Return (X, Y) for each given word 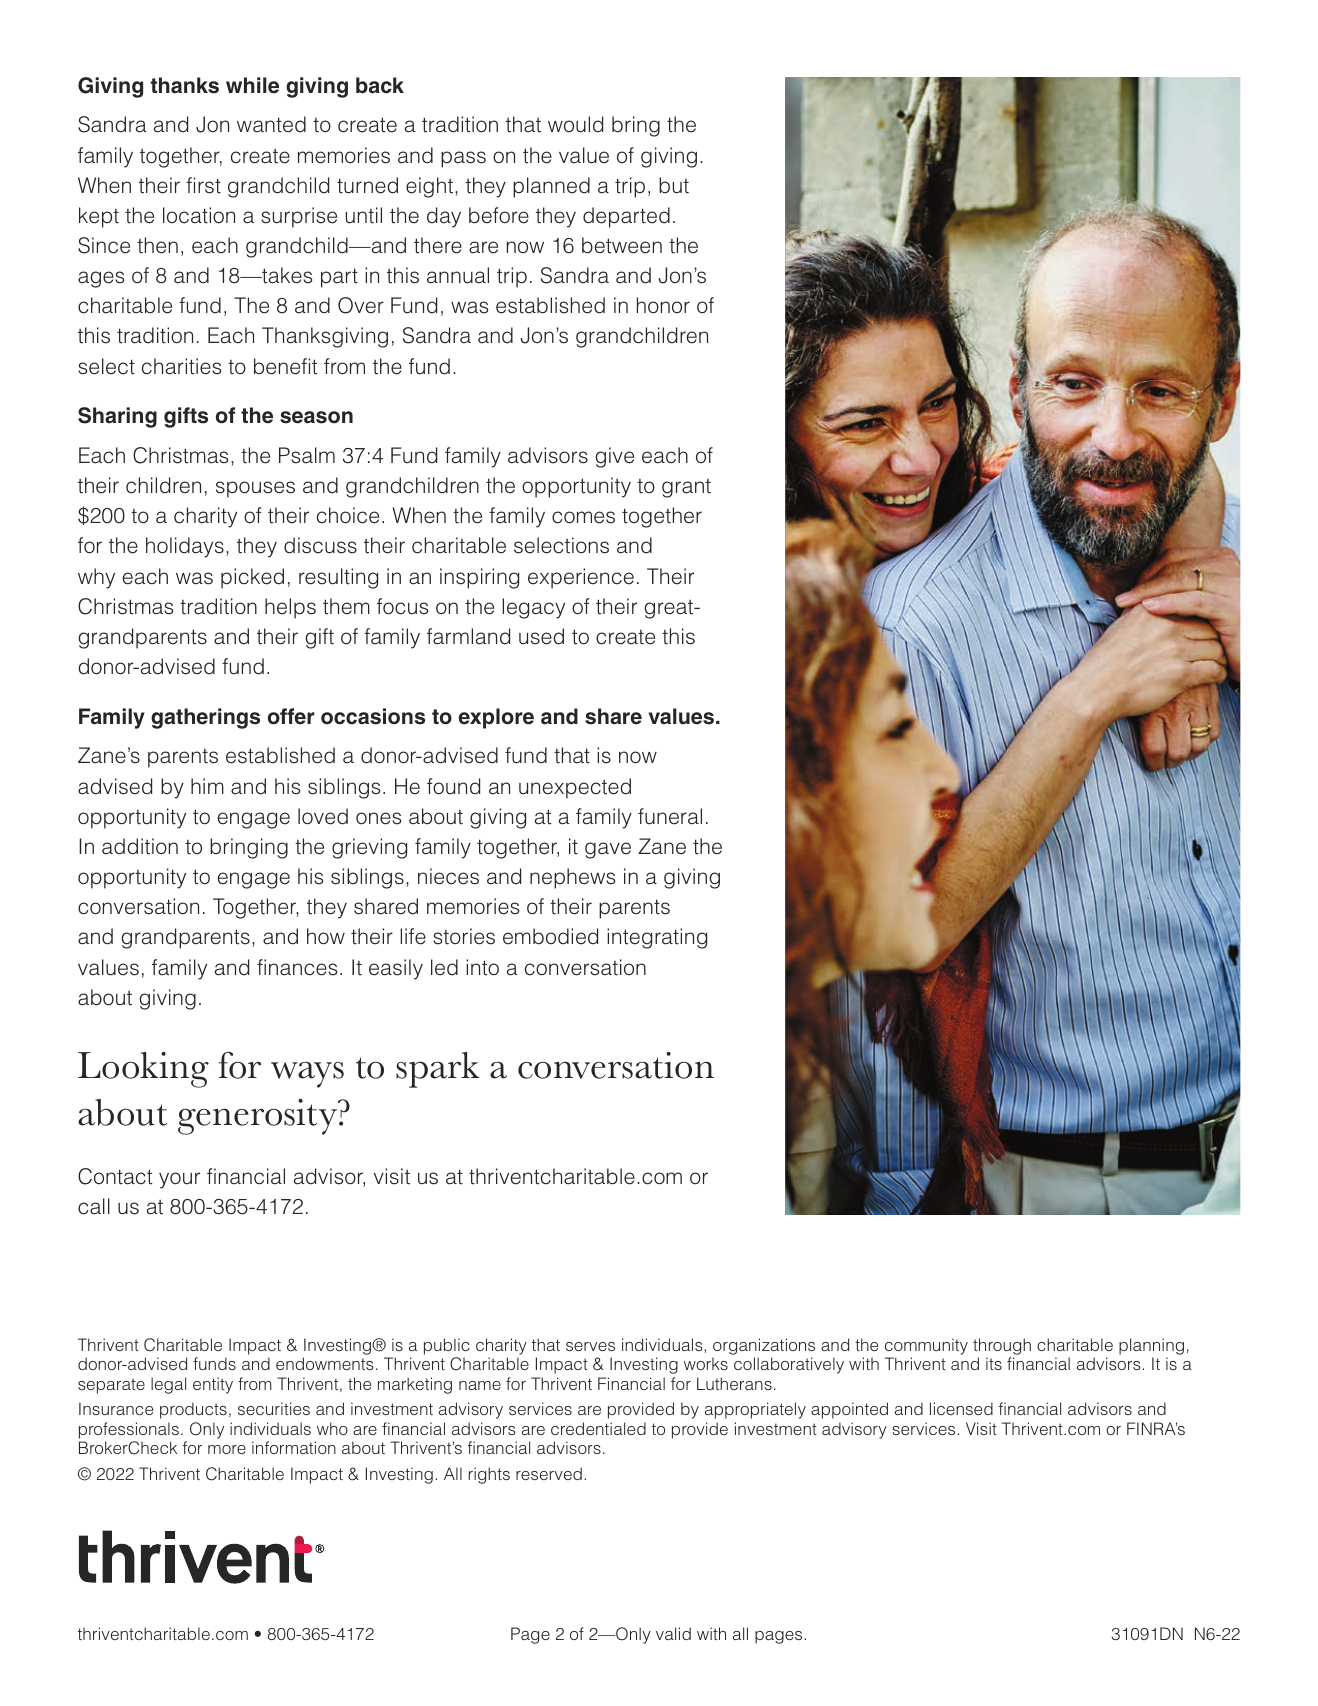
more (227, 1449)
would (575, 124)
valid (673, 1633)
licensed (961, 1408)
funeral (670, 816)
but (674, 185)
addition (140, 846)
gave (608, 850)
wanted (271, 124)
